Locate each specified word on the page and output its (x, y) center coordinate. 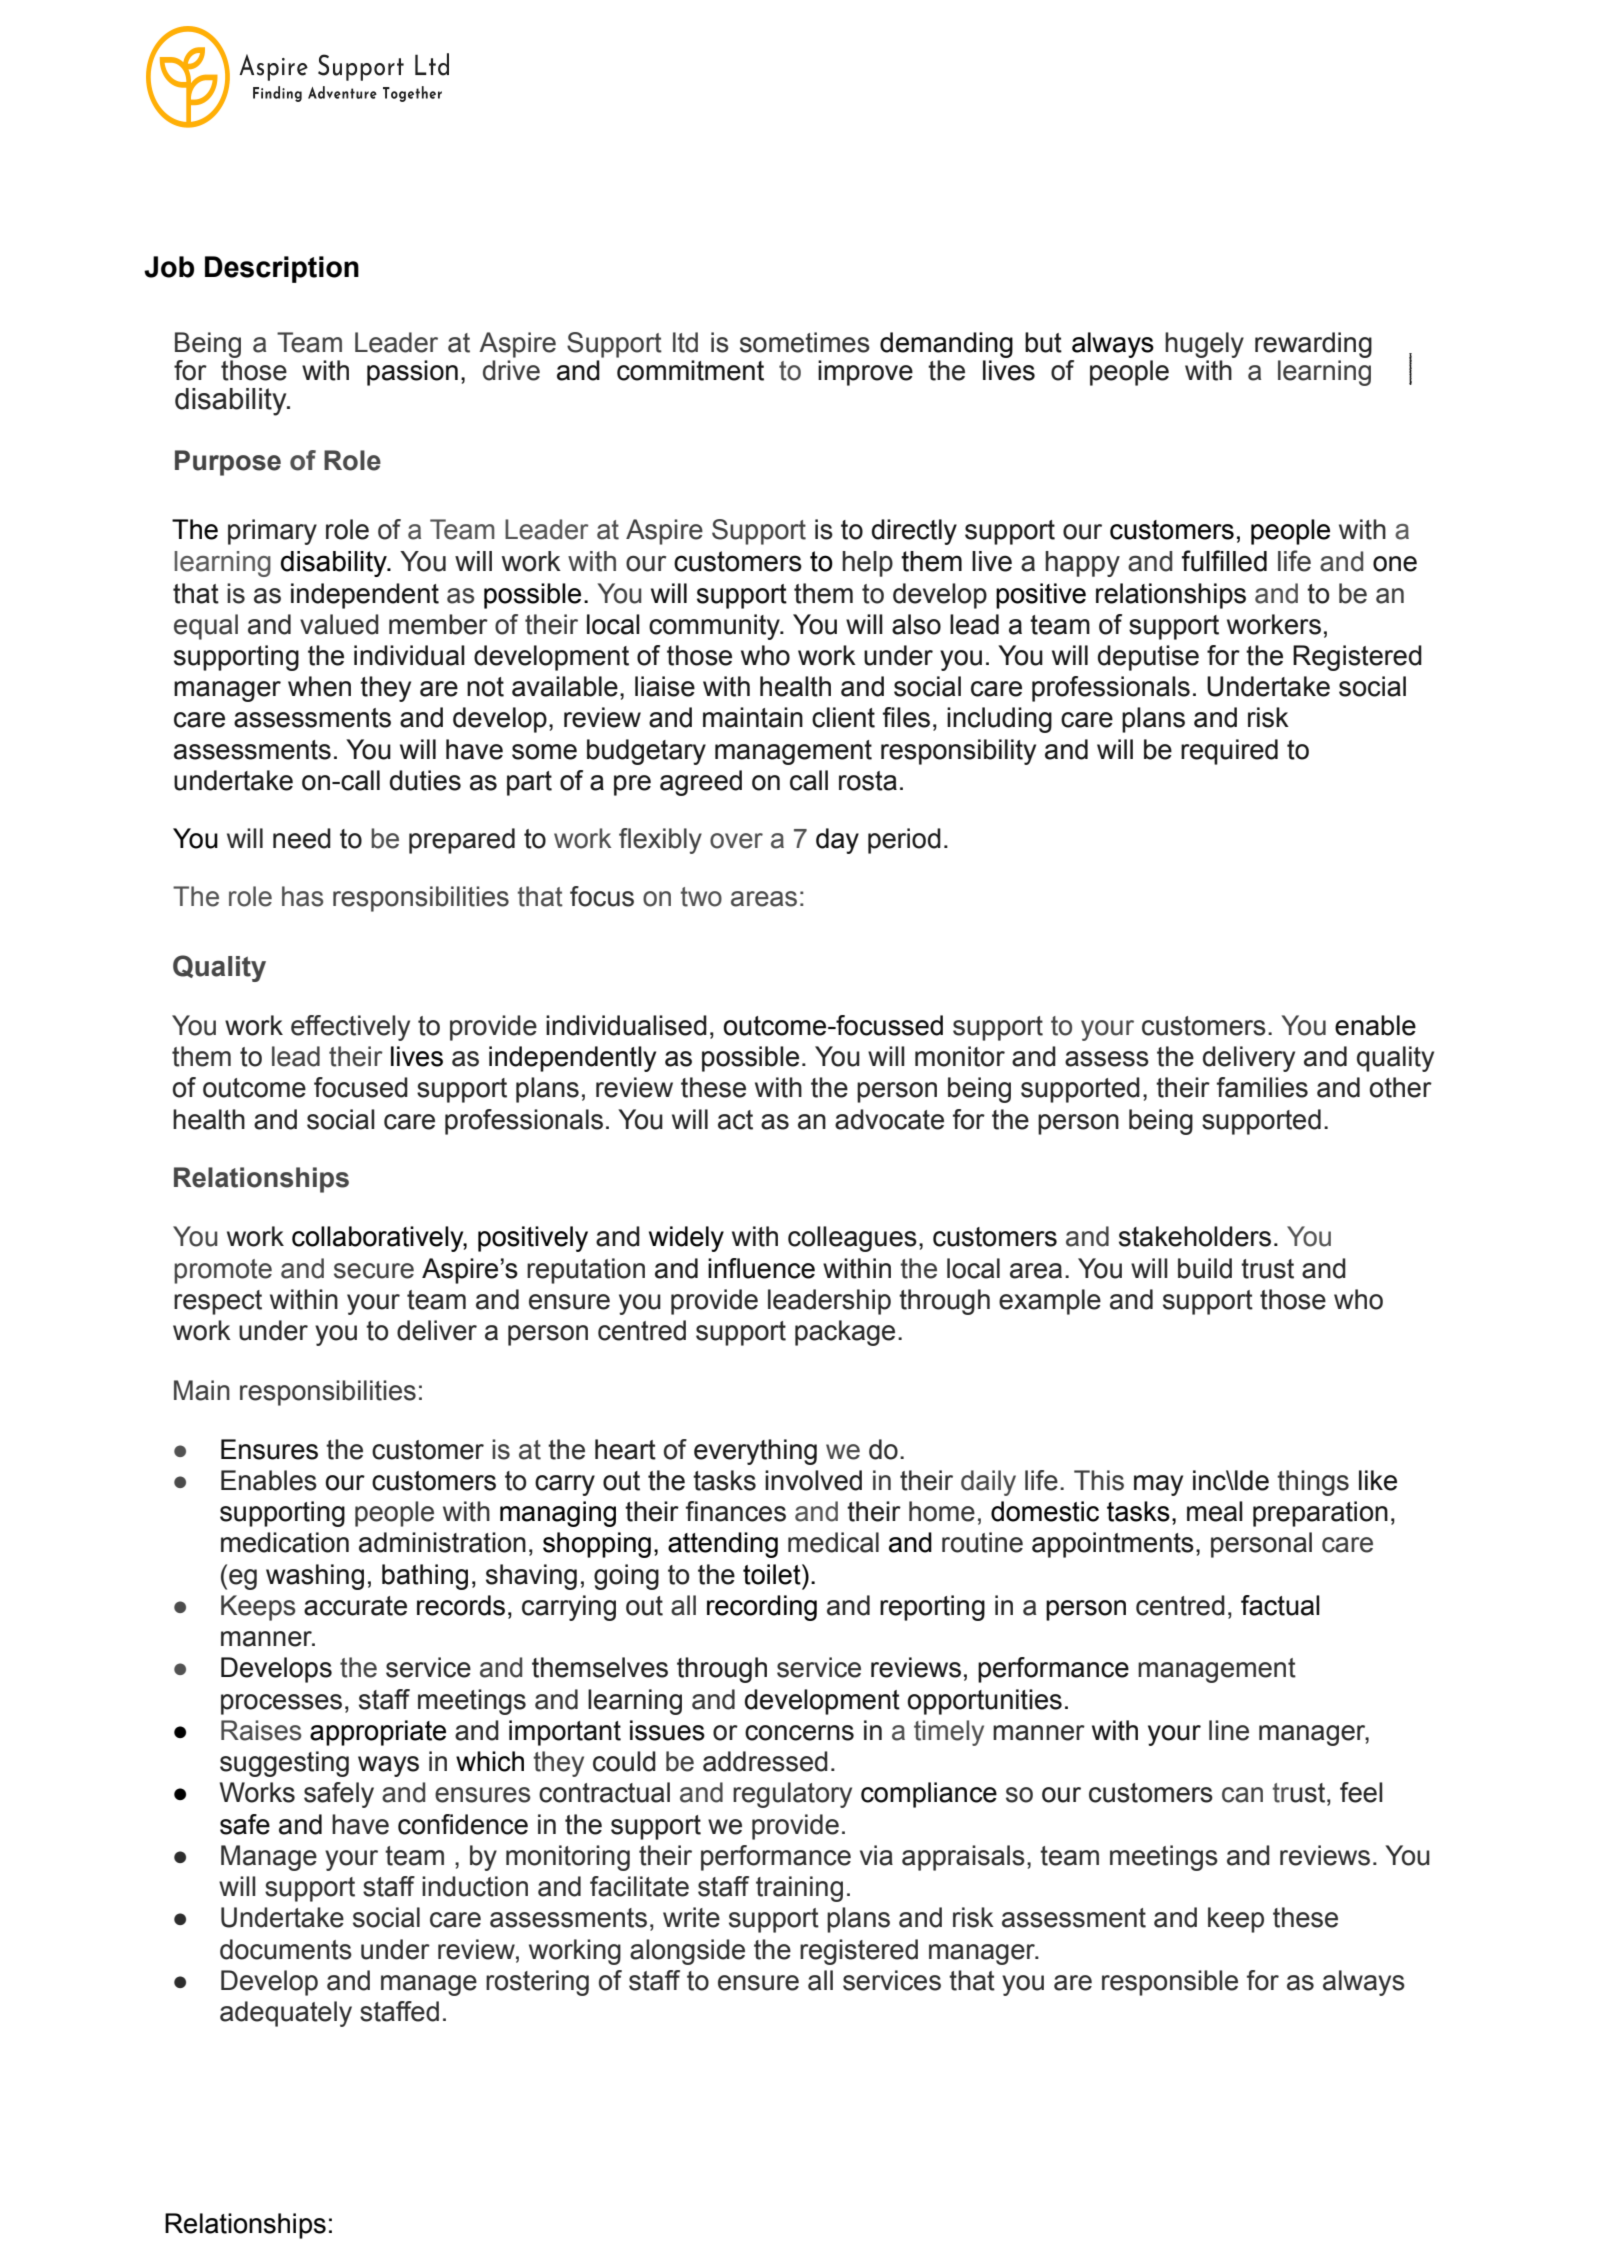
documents (286, 1949)
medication (285, 1542)
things (1313, 1483)
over (736, 841)
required (1229, 752)
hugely (1204, 345)
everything (755, 1452)
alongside (687, 1952)
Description (282, 269)
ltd (685, 342)
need (302, 838)
